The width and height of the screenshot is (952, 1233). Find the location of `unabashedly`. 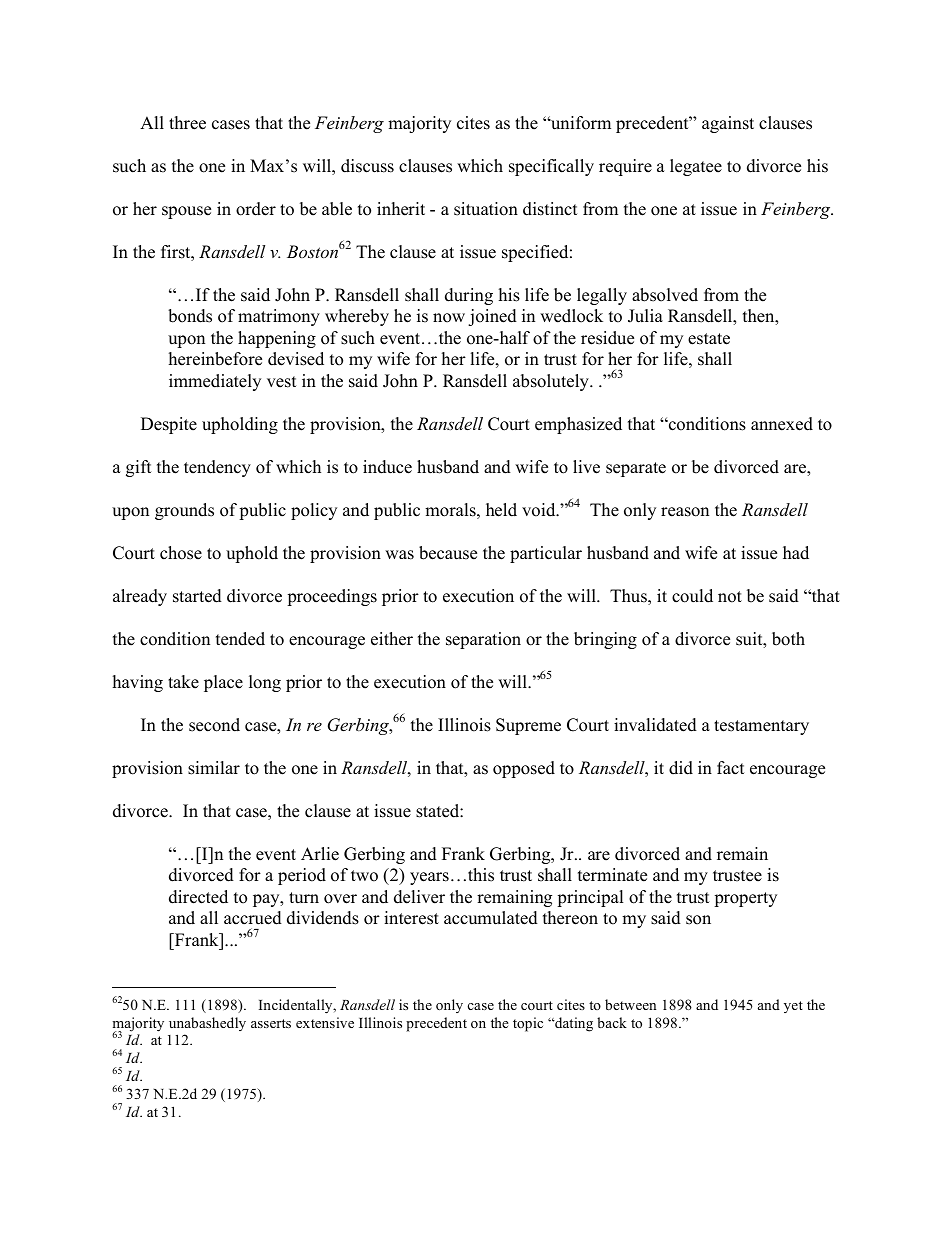

unabashedly is located at coordinates (207, 1024).
